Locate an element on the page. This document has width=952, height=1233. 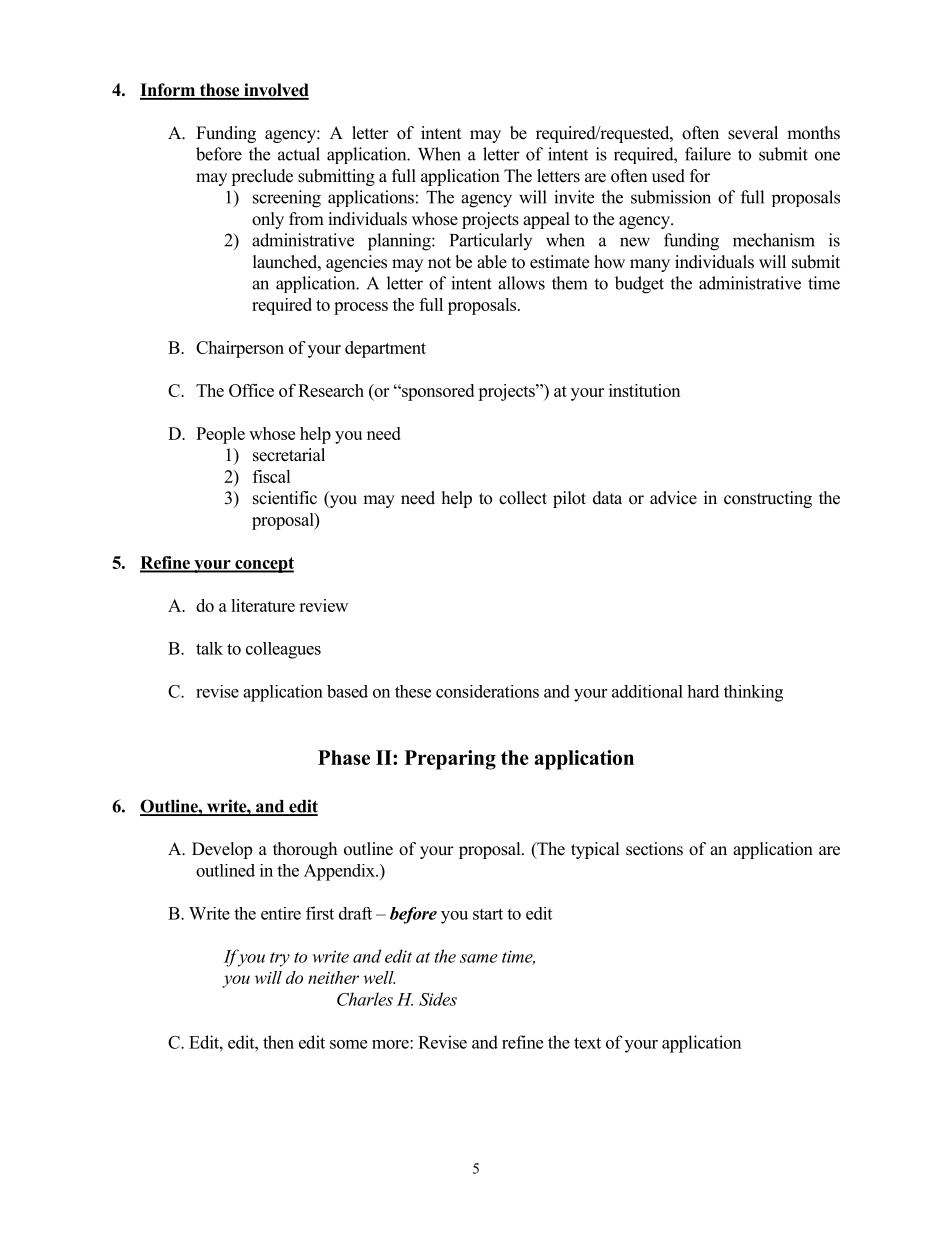
allows is located at coordinates (521, 283).
